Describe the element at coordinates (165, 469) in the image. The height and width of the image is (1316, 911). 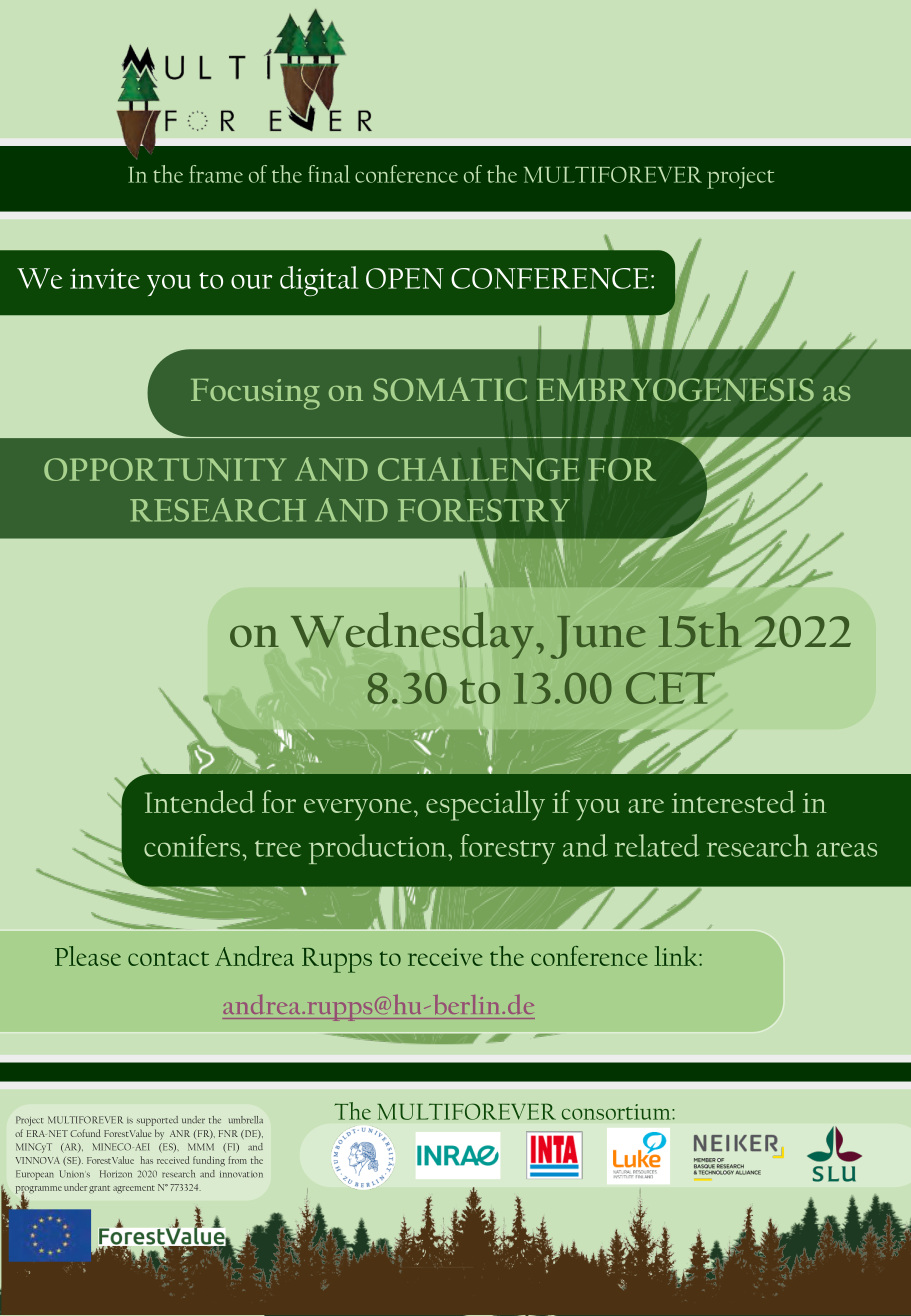
I see `OPPORTUNITY` at that location.
